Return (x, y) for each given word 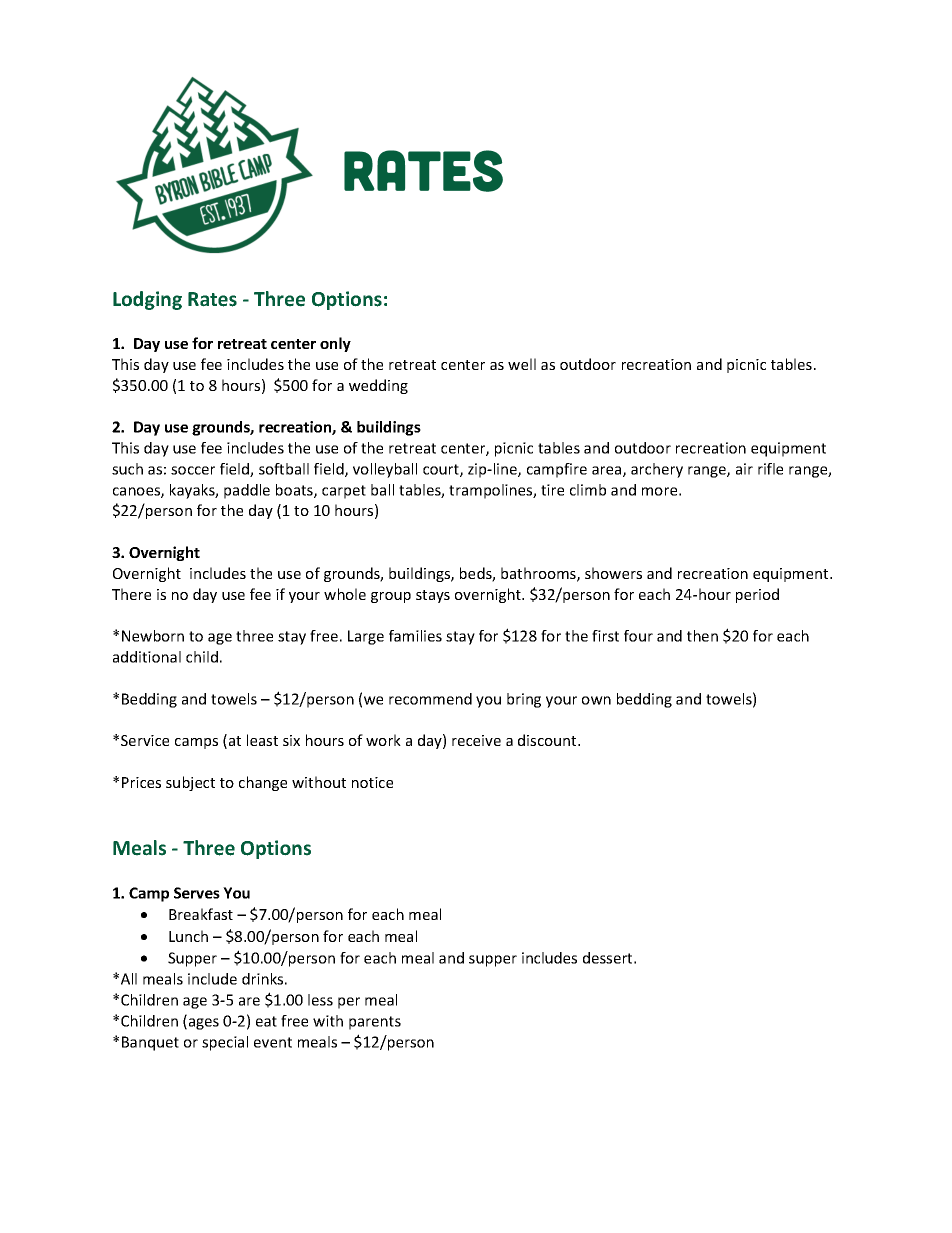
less (320, 1000)
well (522, 364)
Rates (212, 299)
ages (202, 1024)
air (744, 469)
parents (375, 1023)
